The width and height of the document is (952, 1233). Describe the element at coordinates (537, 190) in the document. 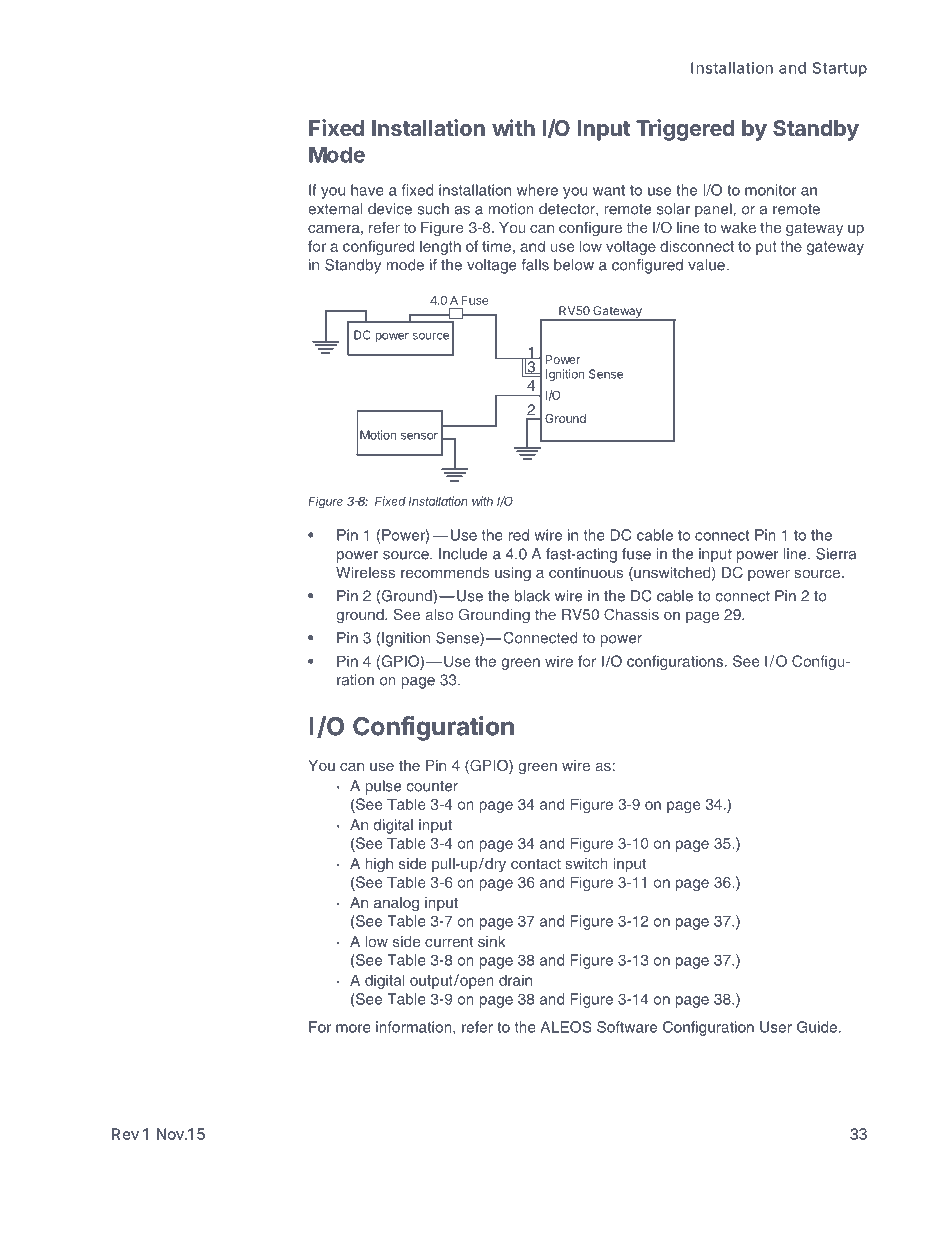

I see `where` at that location.
